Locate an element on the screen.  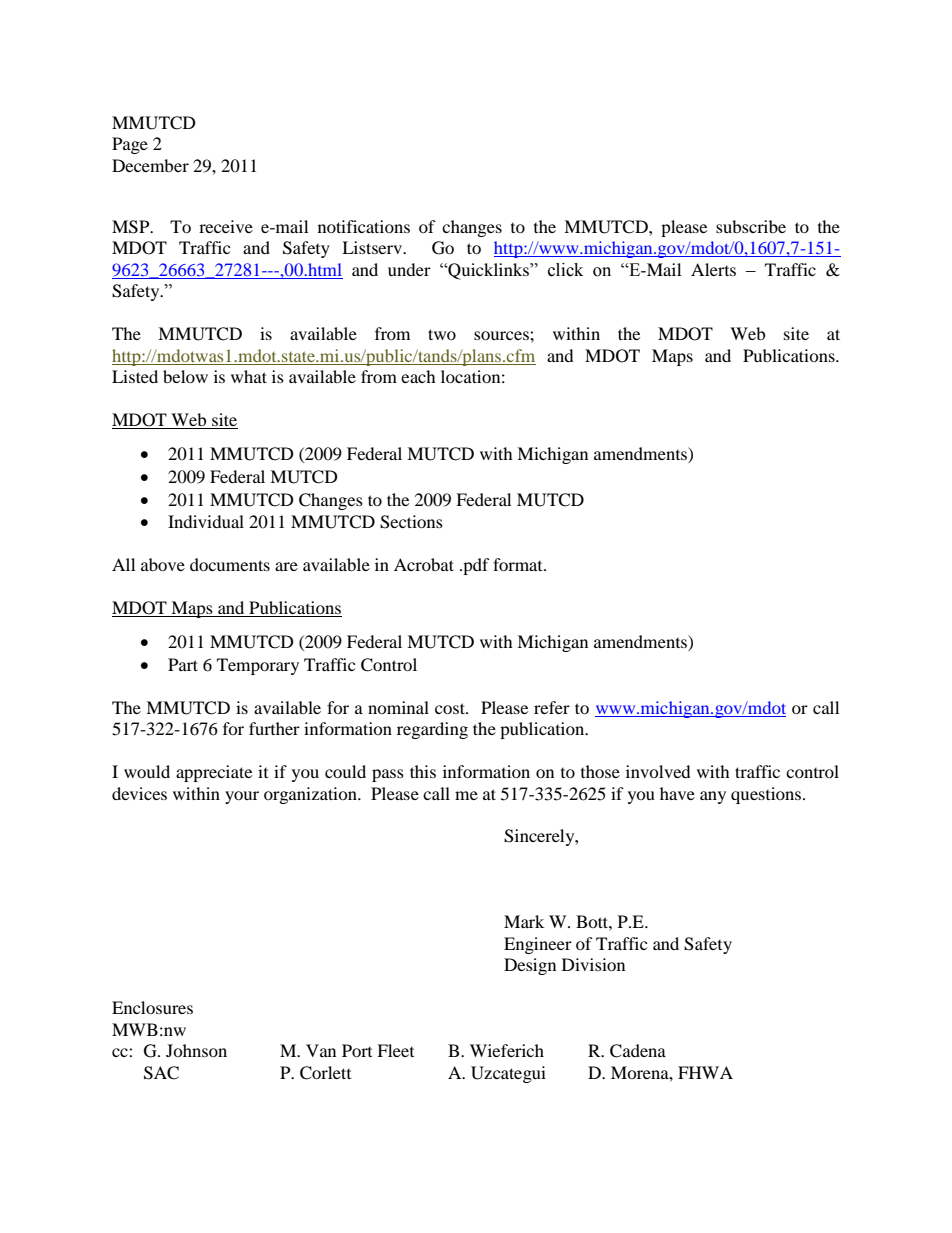
documents is located at coordinates (230, 564).
